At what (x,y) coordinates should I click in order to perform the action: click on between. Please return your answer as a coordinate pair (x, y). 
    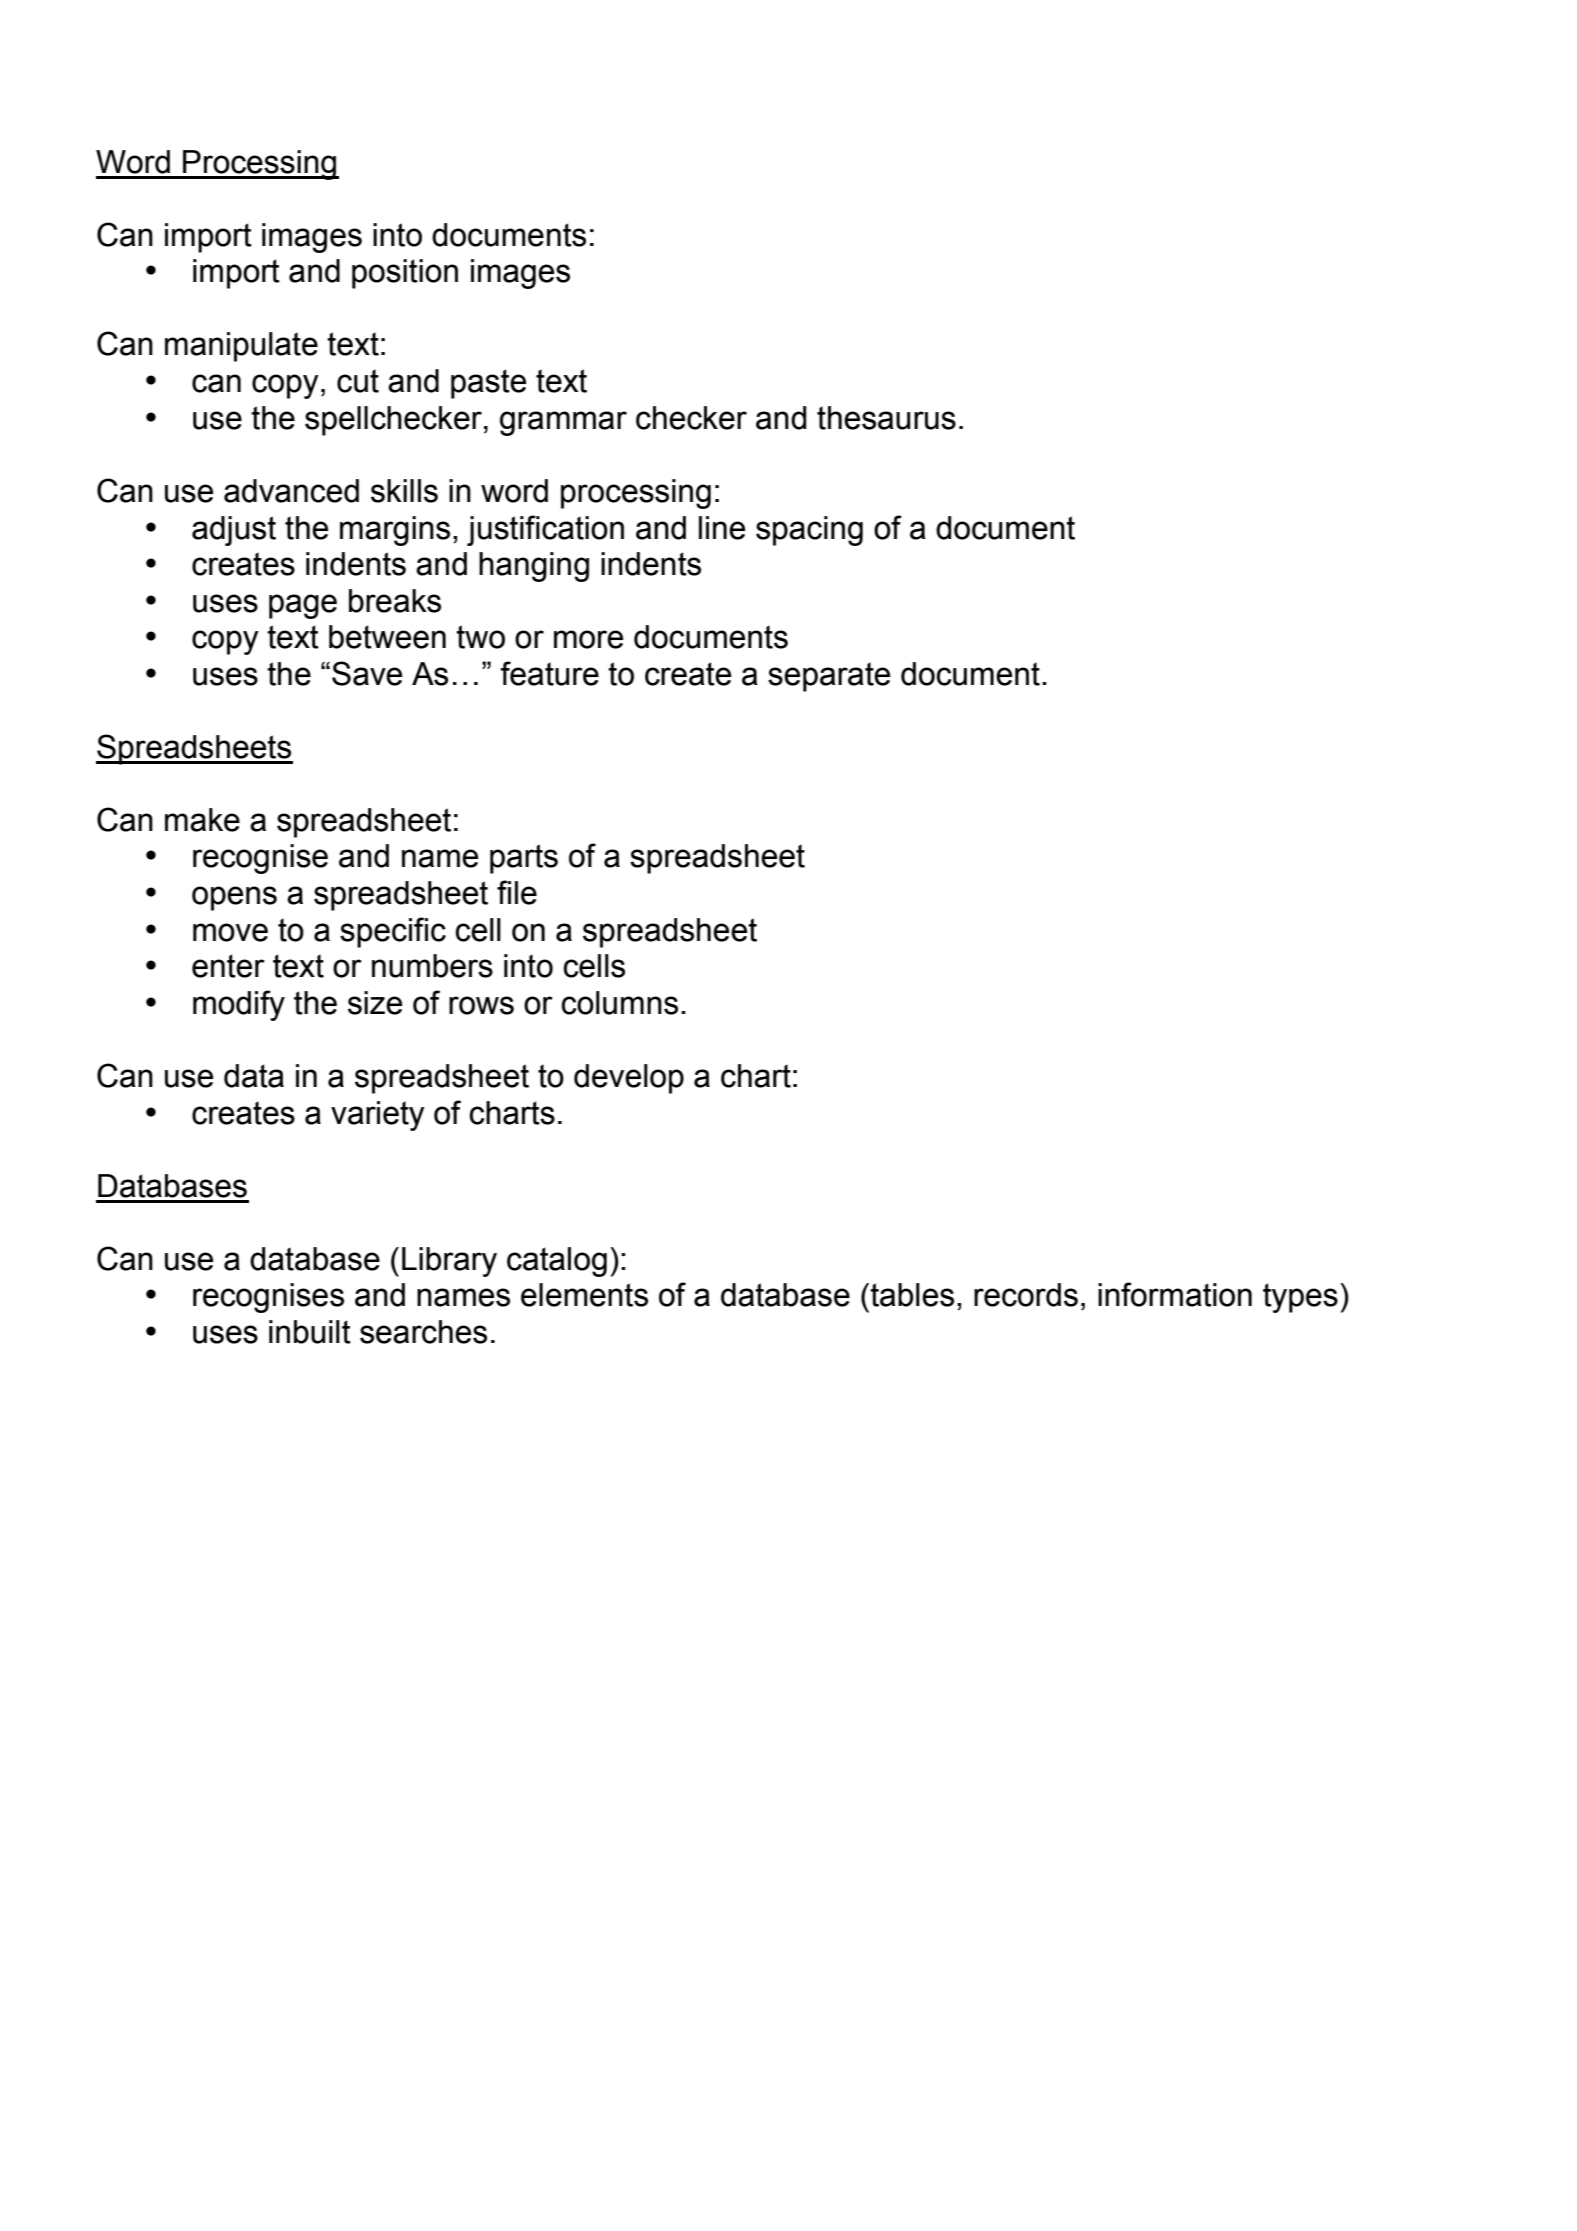
    Looking at the image, I should click on (387, 637).
